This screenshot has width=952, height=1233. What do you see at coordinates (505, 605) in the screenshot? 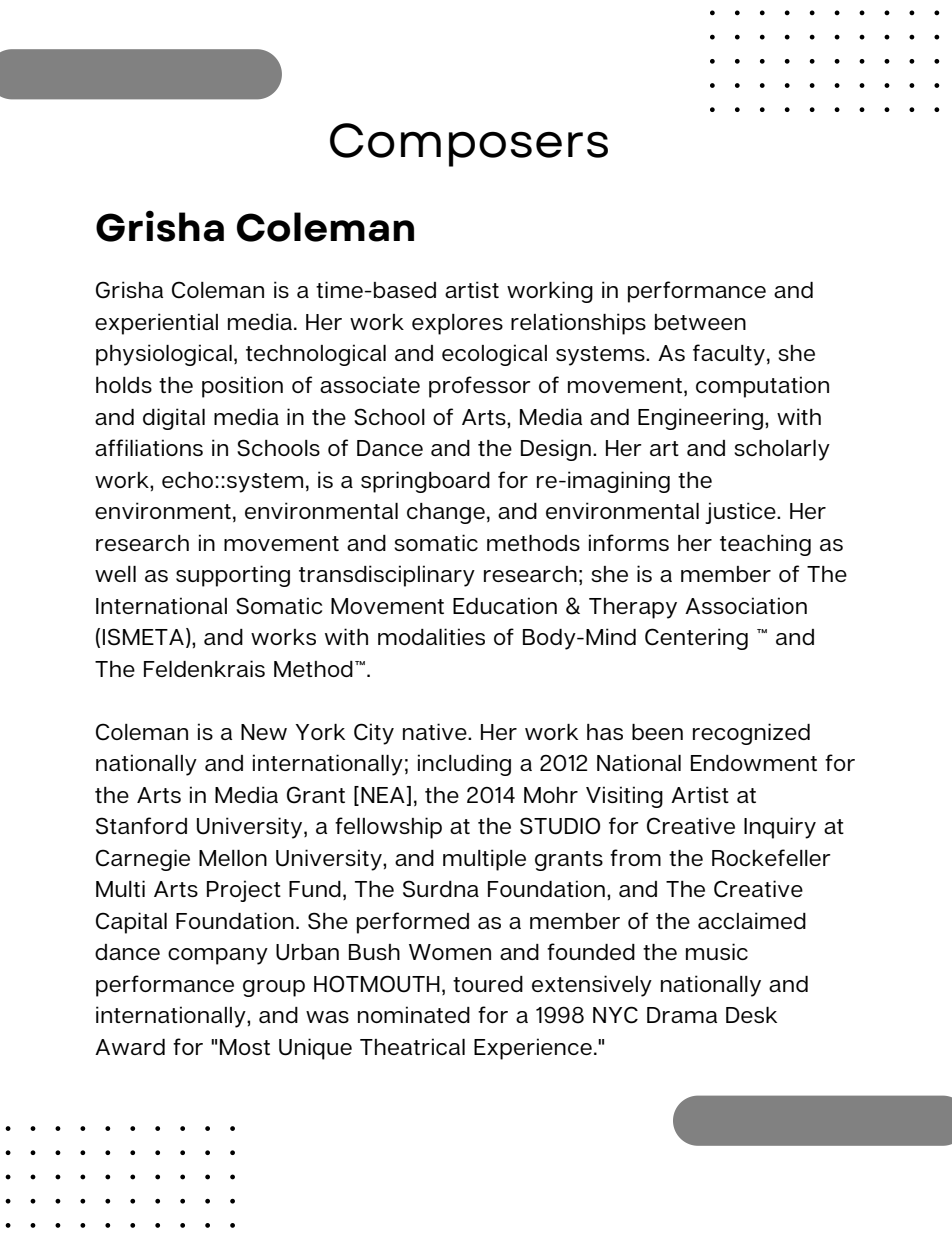
I see `Education` at bounding box center [505, 605].
